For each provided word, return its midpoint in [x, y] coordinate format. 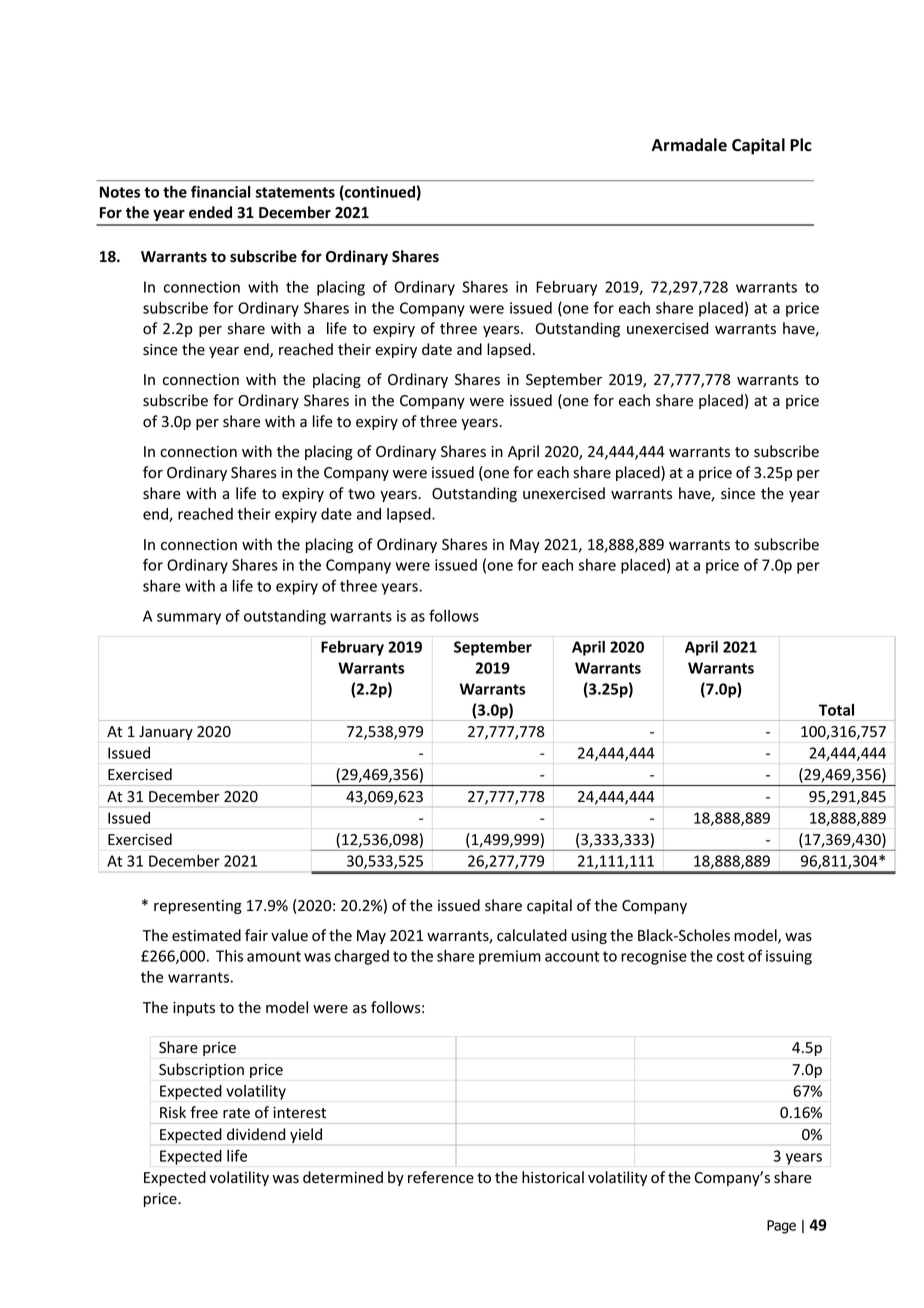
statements [295, 192]
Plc [801, 145]
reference [441, 1177]
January [166, 733]
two [361, 494]
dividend [256, 1134]
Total [836, 710]
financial [221, 191]
